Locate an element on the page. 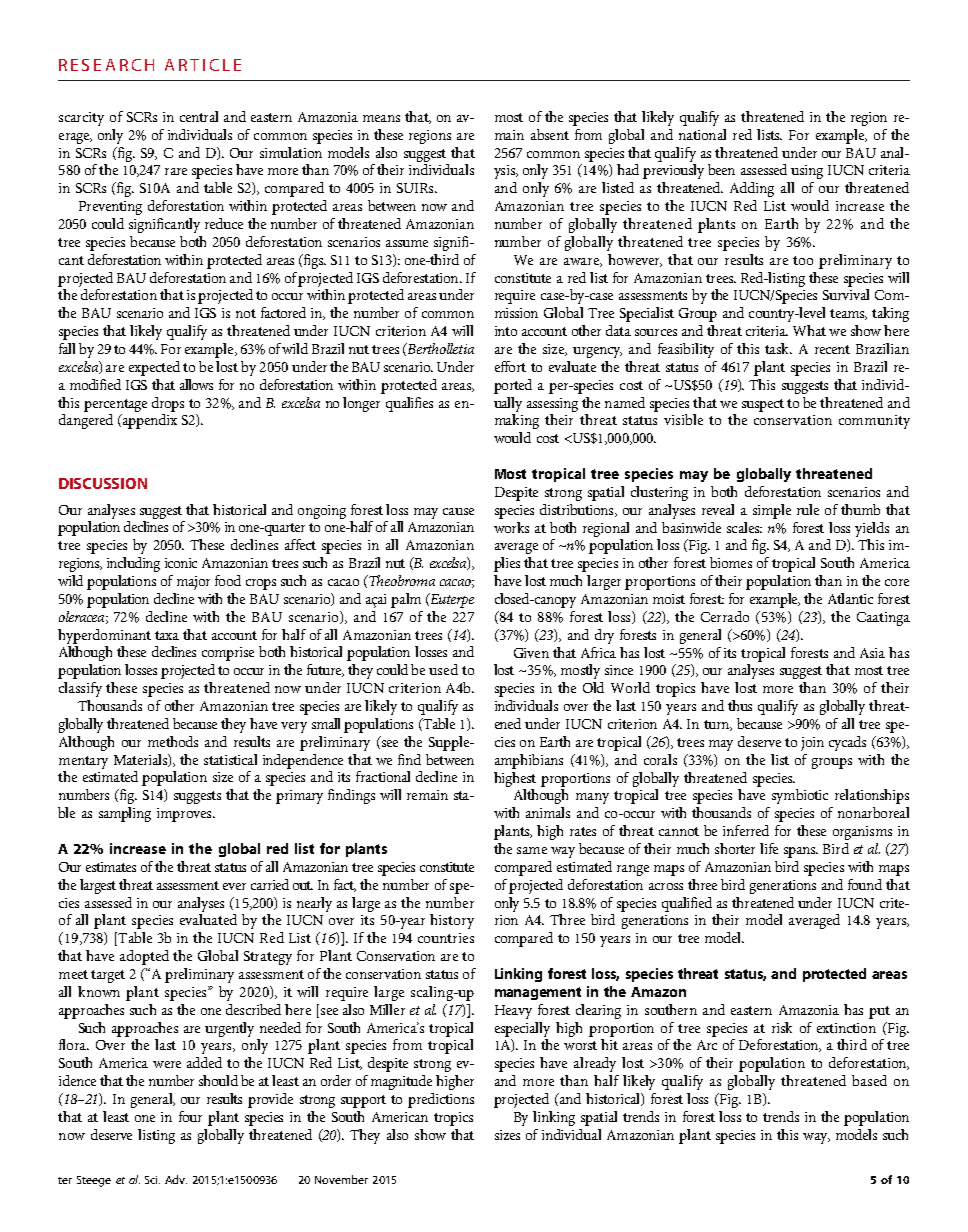 The height and width of the image is (1232, 968). central is located at coordinates (199, 116).
